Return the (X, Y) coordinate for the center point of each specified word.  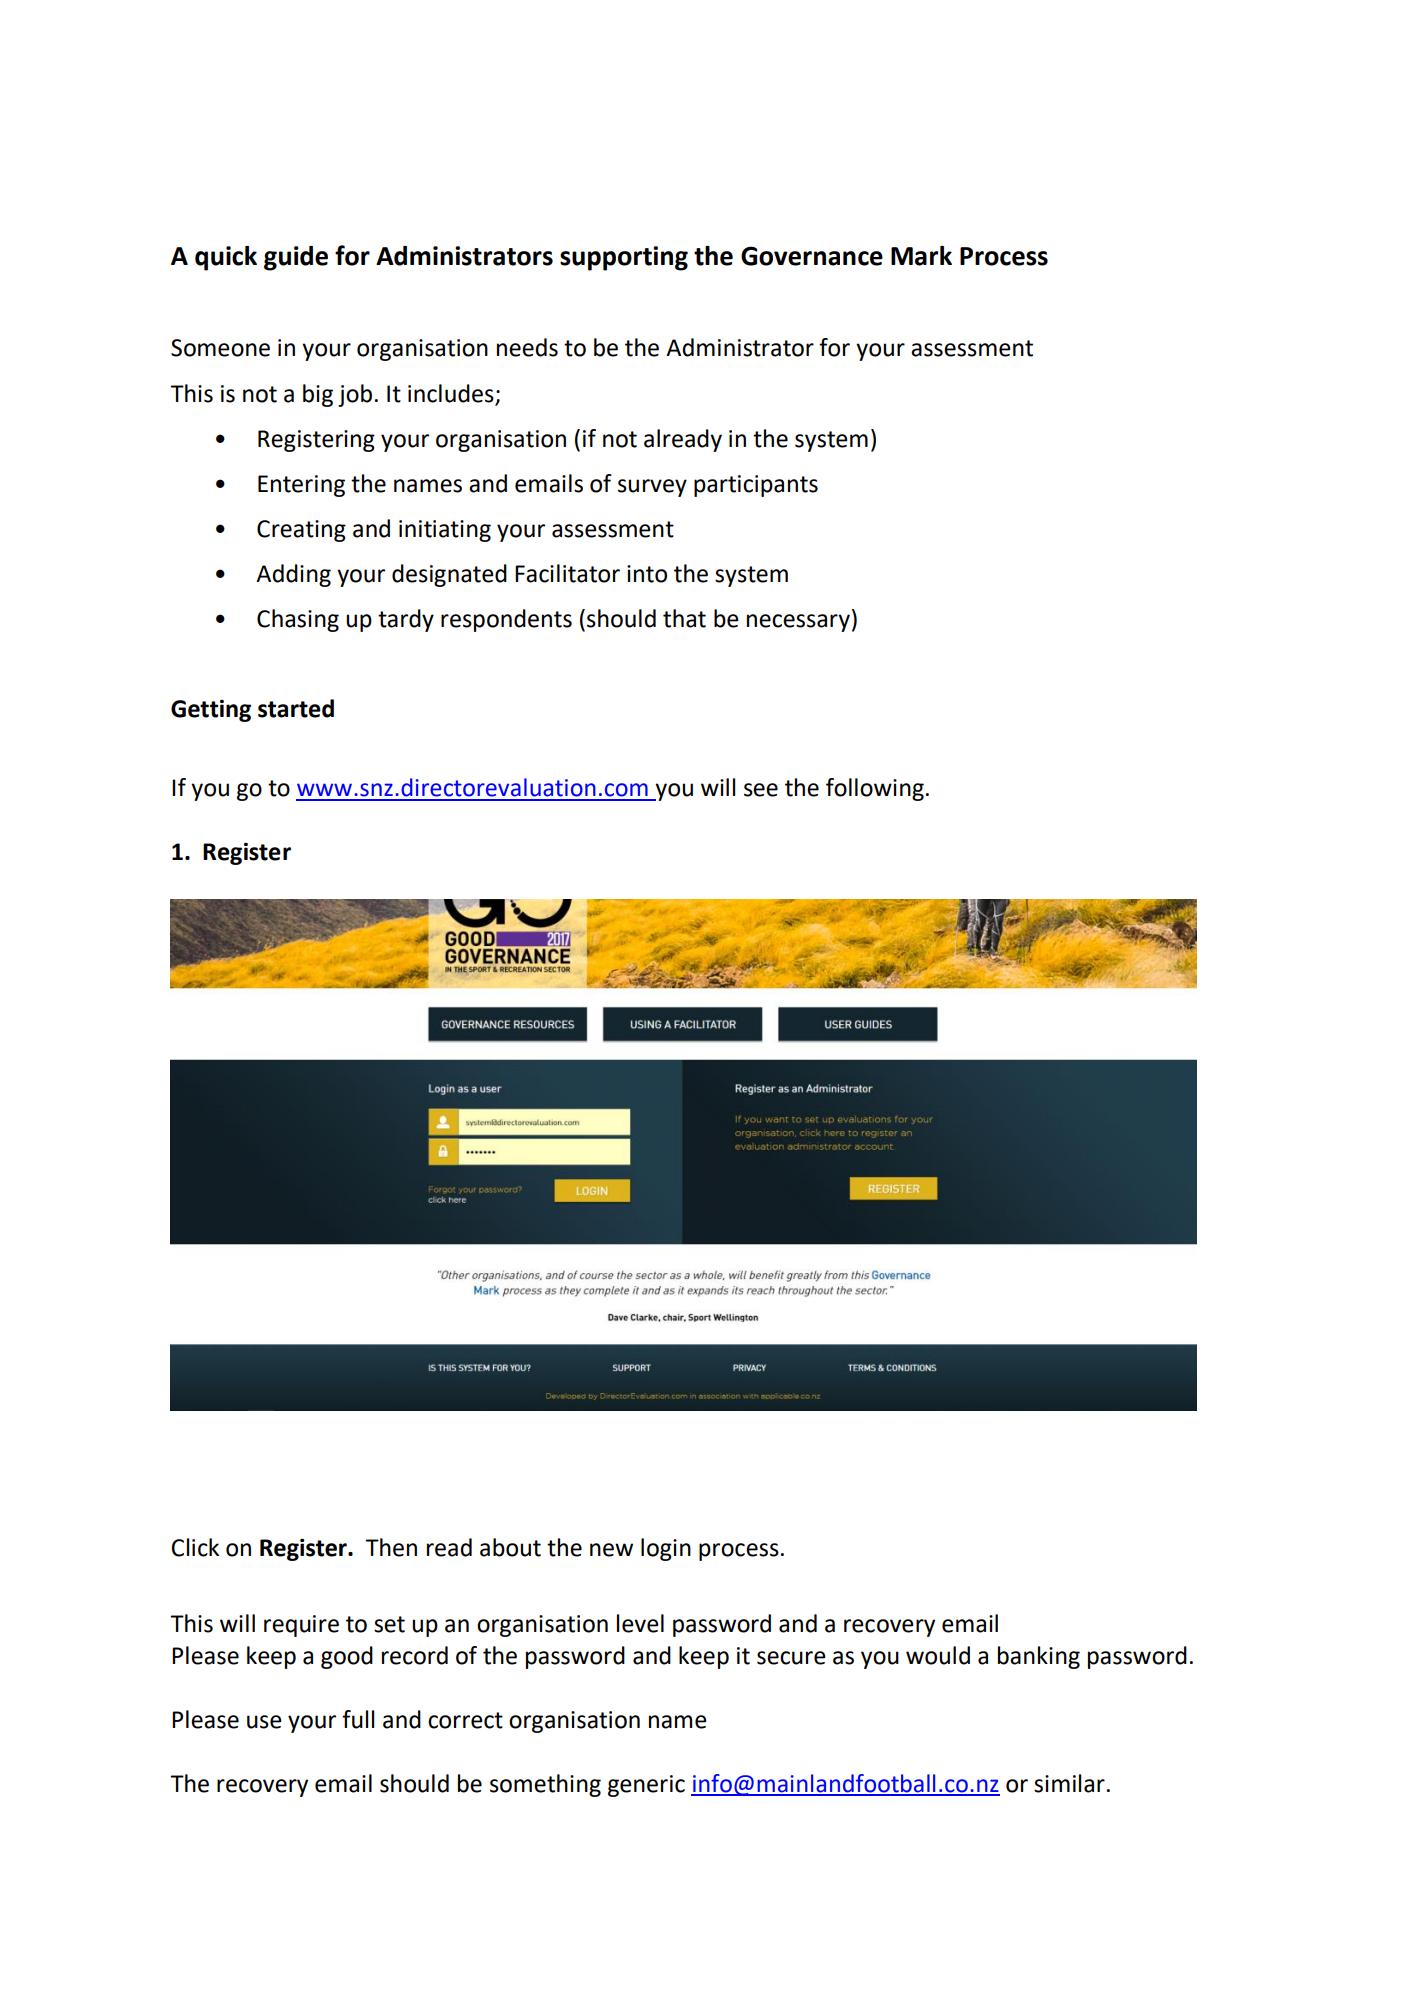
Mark (921, 256)
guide (296, 258)
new (611, 1550)
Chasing (298, 620)
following (875, 789)
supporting (624, 258)
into (647, 574)
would (938, 1655)
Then (391, 1547)
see (761, 790)
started (296, 708)
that (684, 618)
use (264, 1722)
